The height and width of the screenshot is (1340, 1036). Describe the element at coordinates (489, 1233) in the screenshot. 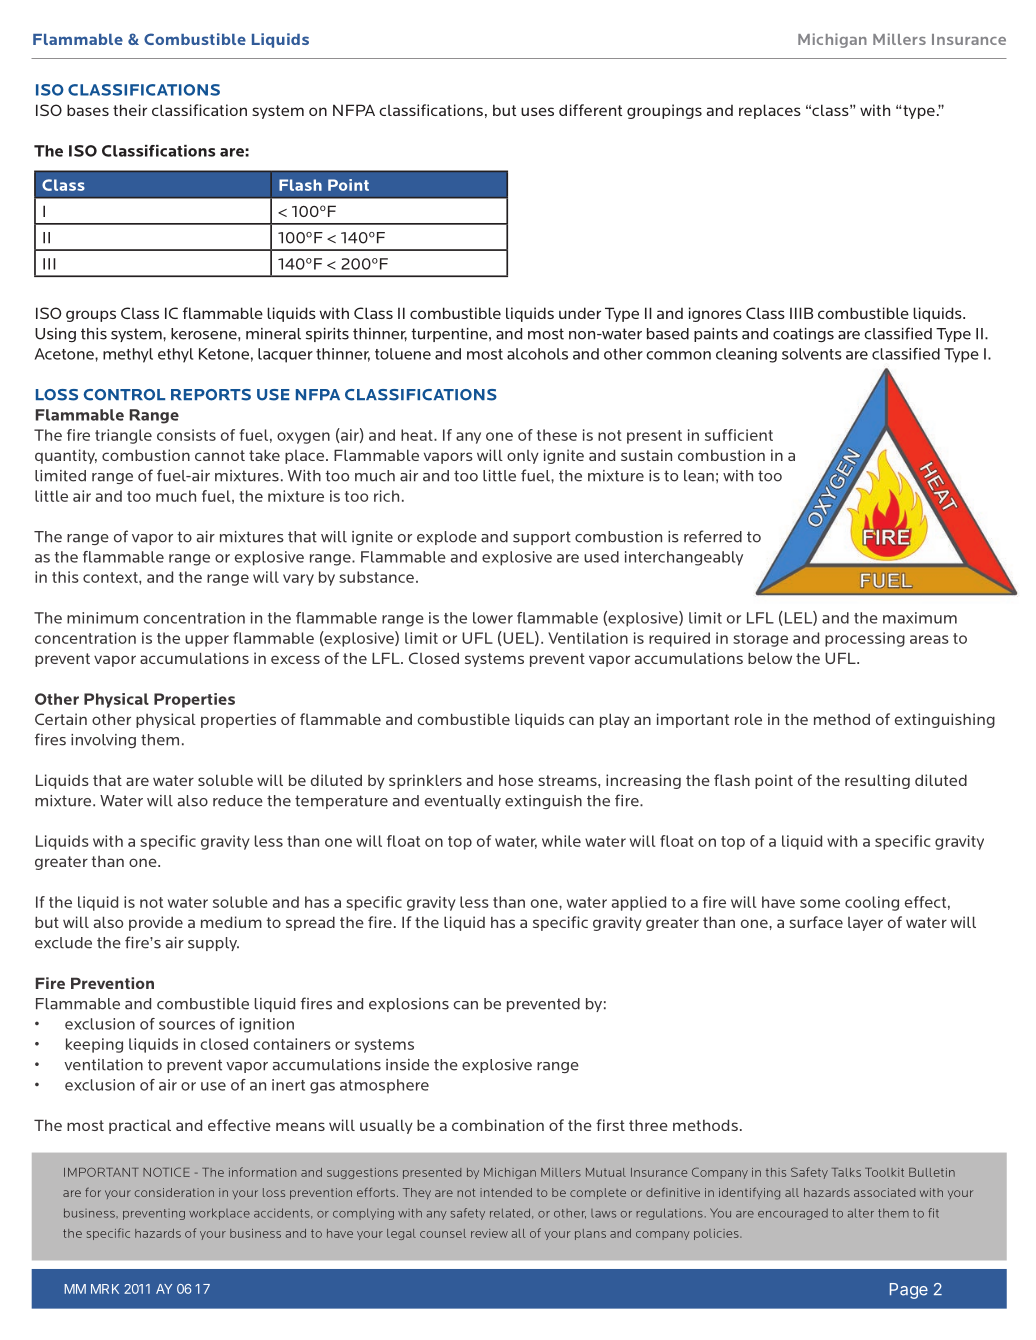

I see `review` at that location.
